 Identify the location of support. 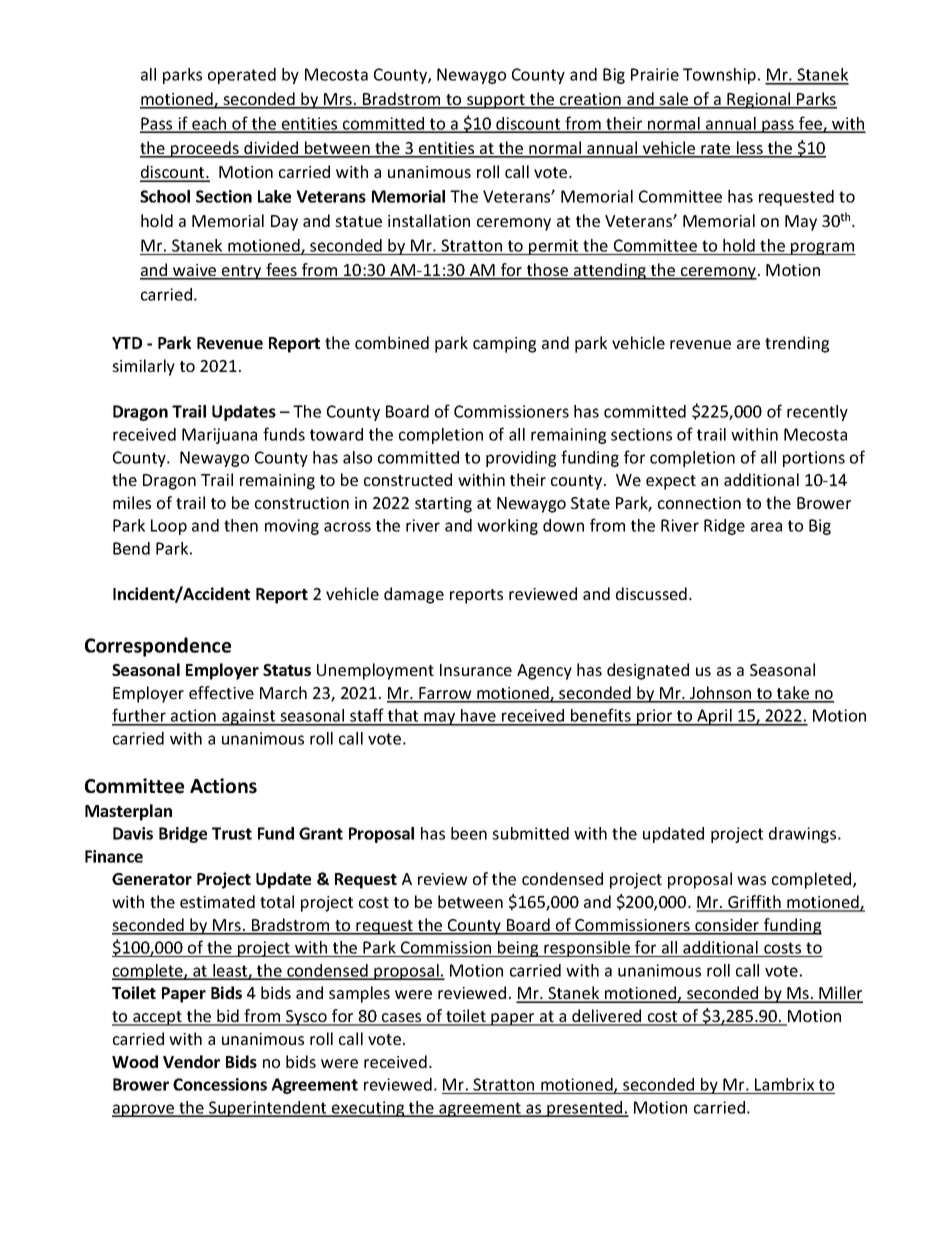
(496, 101).
